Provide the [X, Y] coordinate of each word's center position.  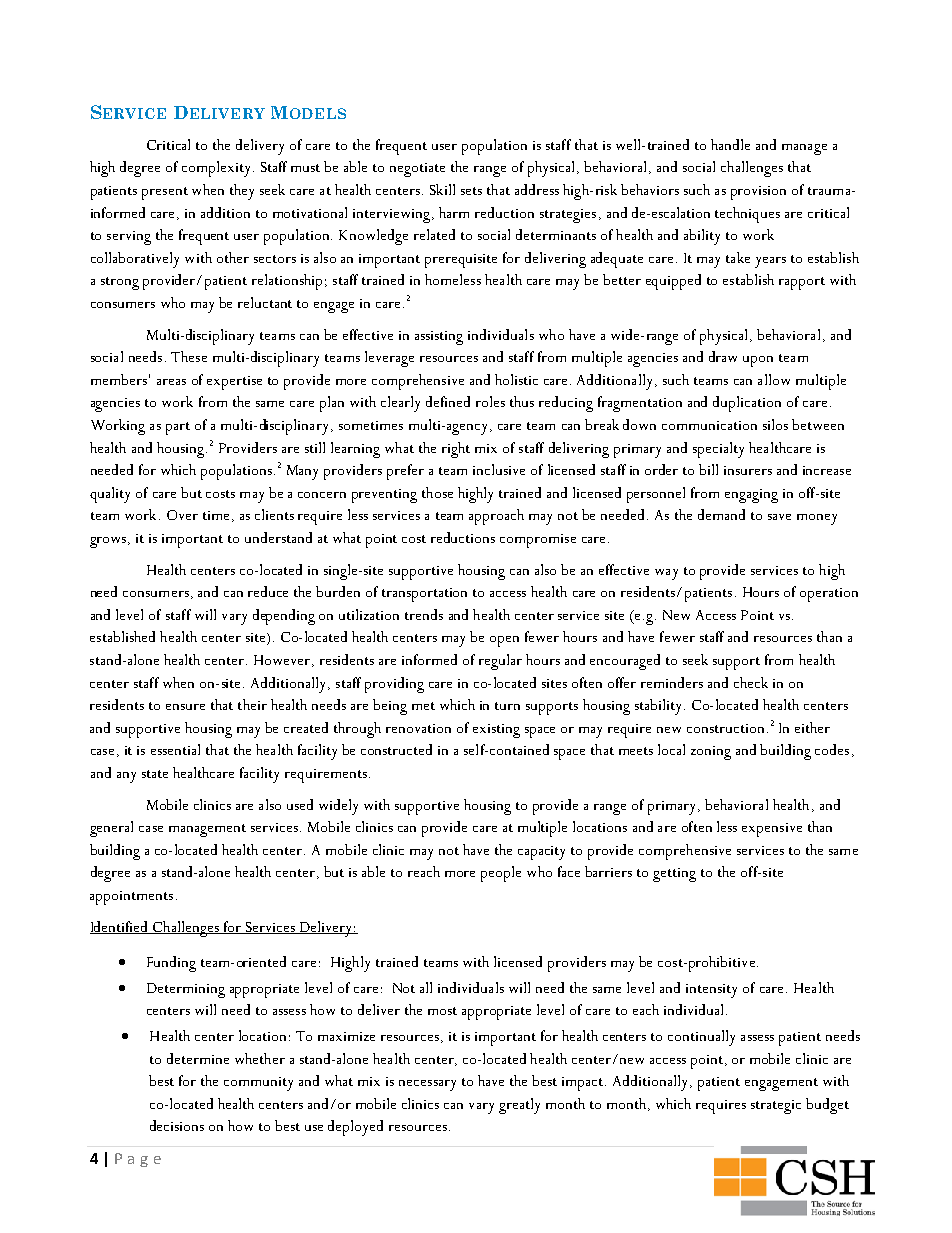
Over [182, 515]
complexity [216, 169]
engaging [751, 496]
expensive [772, 830]
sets [471, 191]
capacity [541, 853]
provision [758, 193]
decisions [177, 1125]
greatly [519, 1106]
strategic [776, 1107]
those [437, 492]
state [155, 774]
